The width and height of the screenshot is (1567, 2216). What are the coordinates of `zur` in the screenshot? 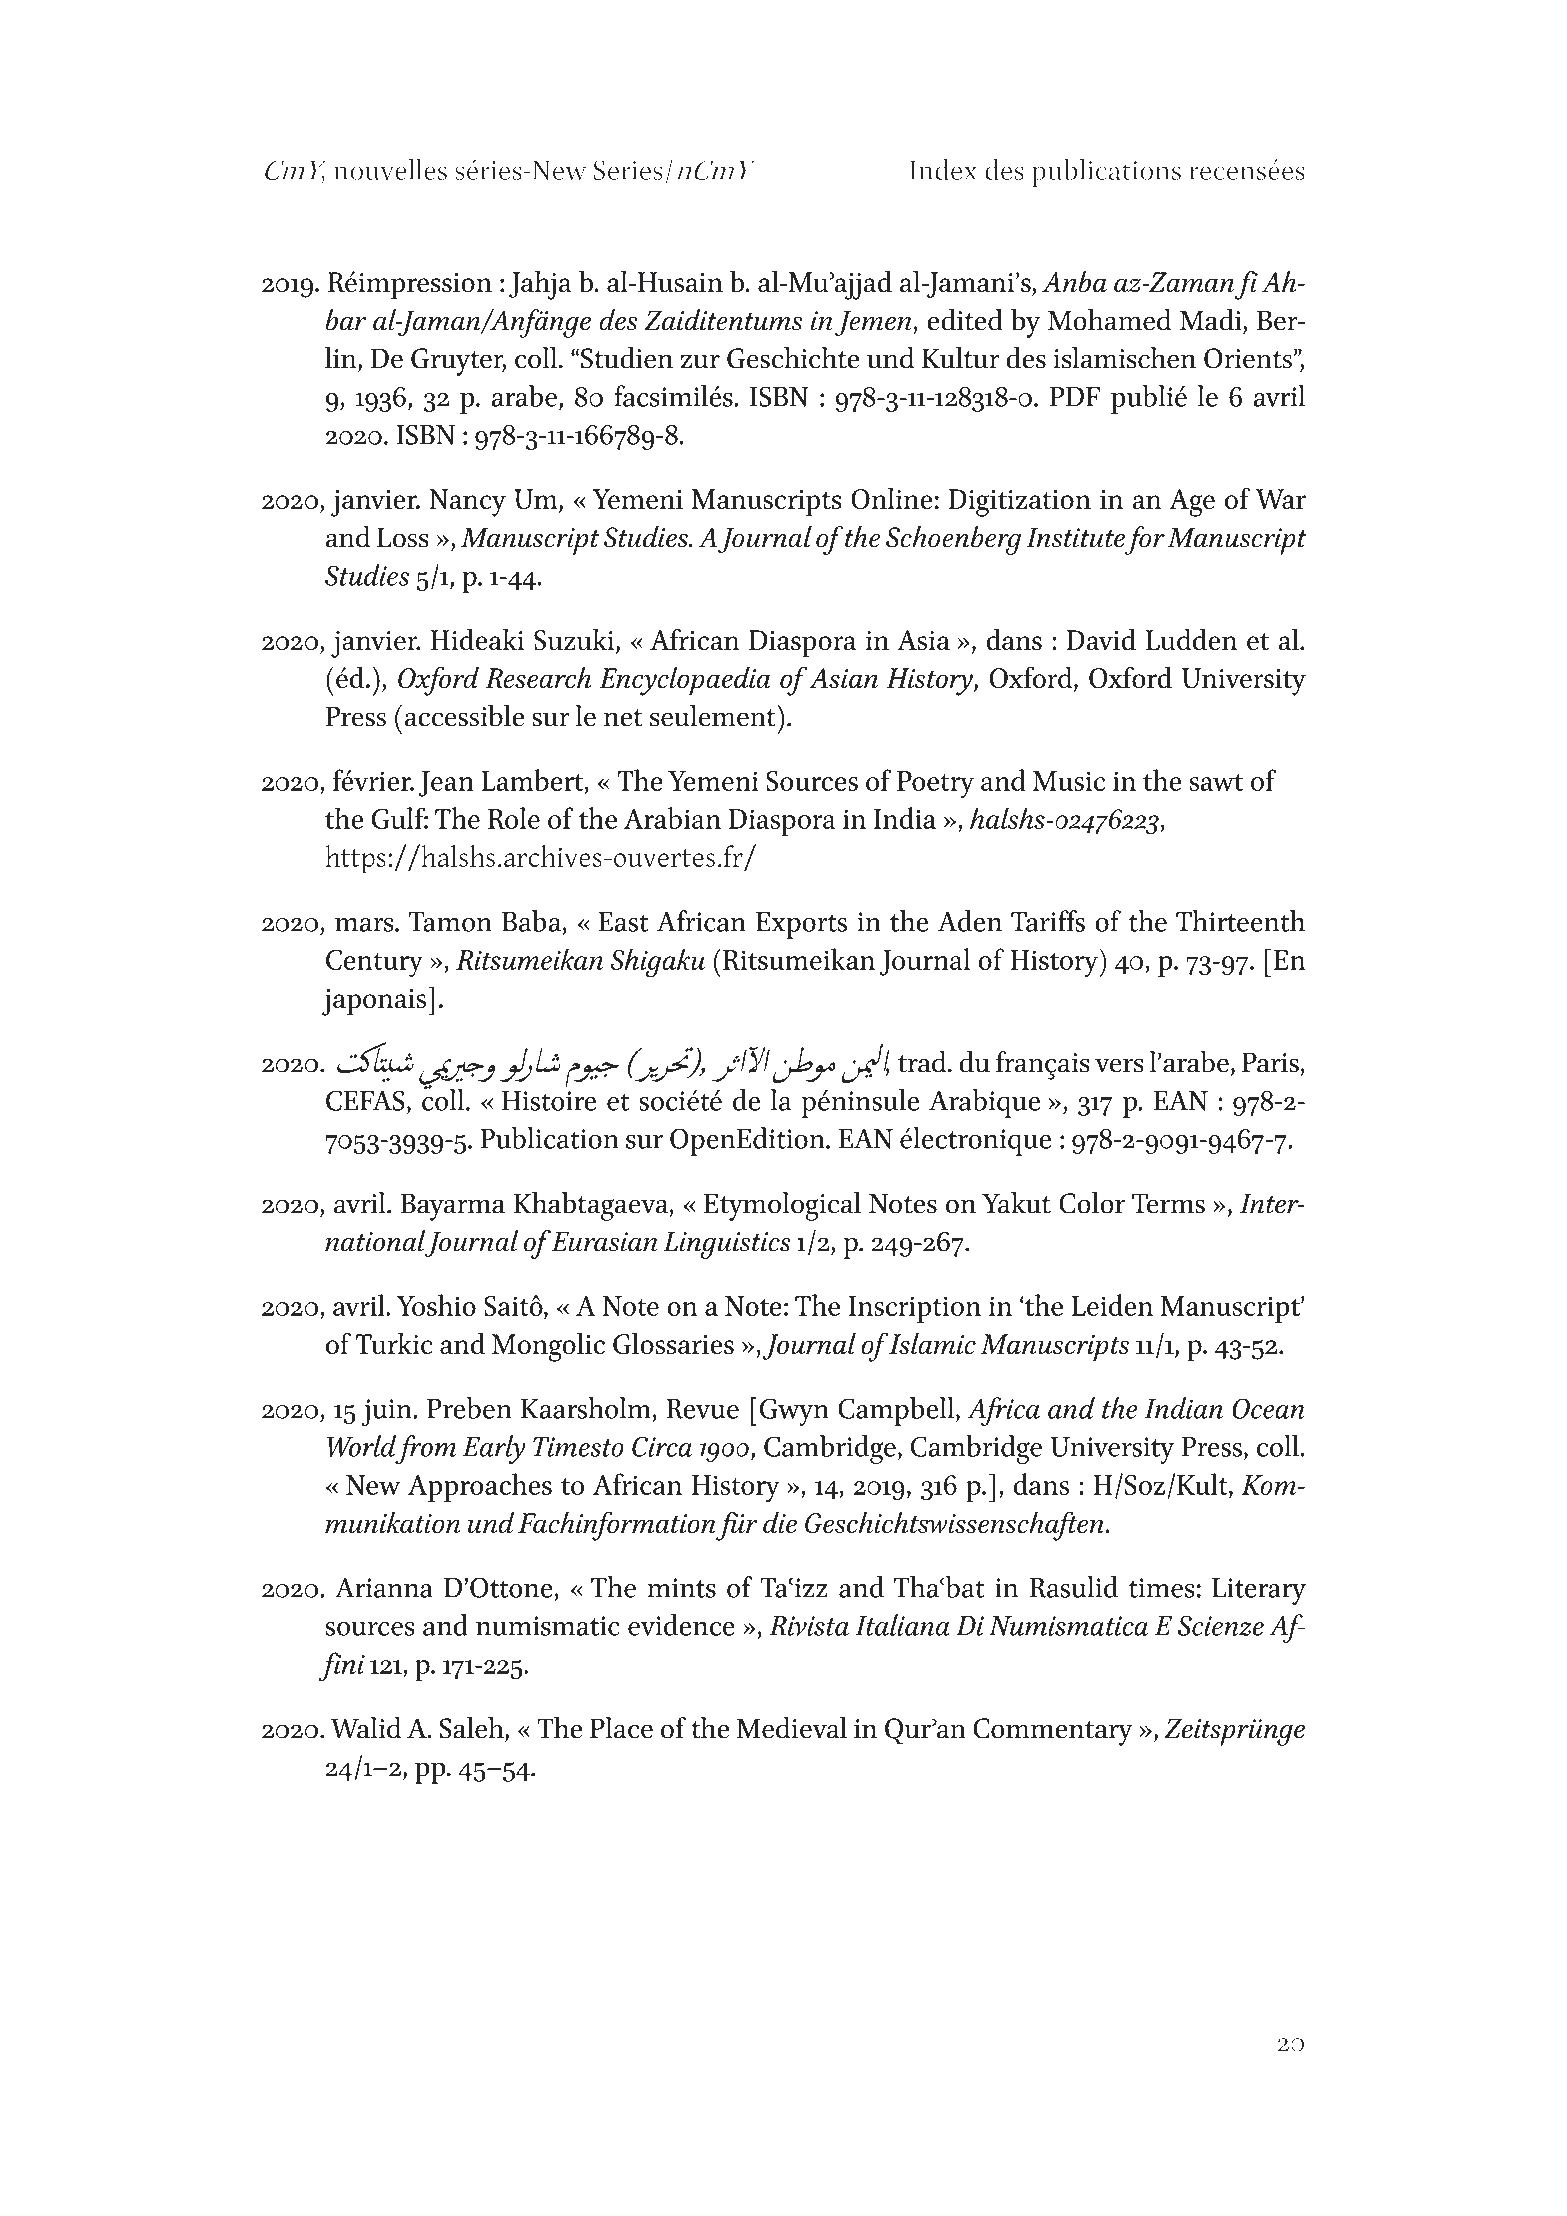 It's located at (700, 361).
